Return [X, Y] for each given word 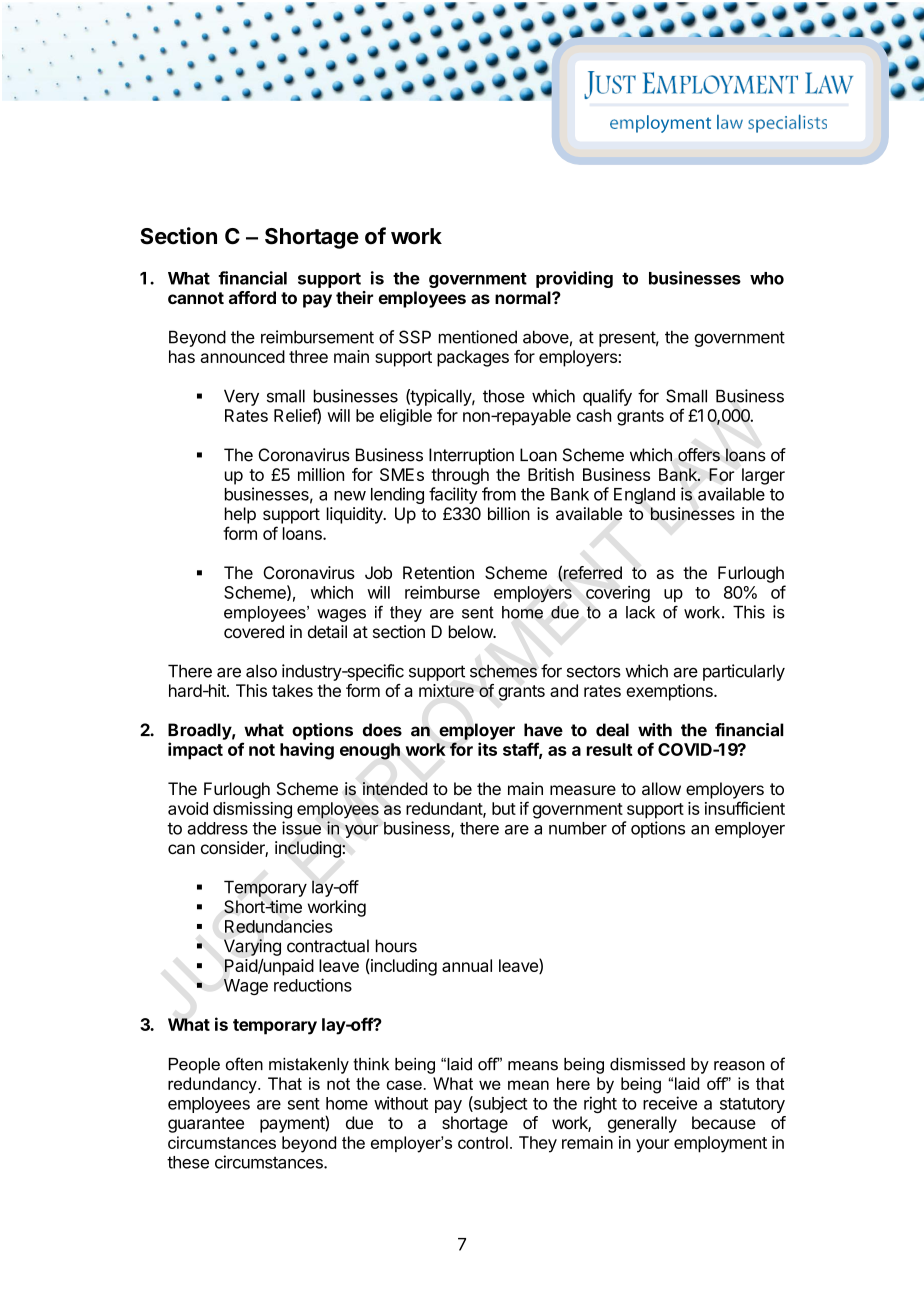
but [504, 808]
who [767, 278]
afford [252, 297]
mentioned [478, 337]
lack [640, 612]
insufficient [745, 808]
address [217, 828]
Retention [438, 572]
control [483, 1142]
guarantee [206, 1125]
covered [254, 631]
